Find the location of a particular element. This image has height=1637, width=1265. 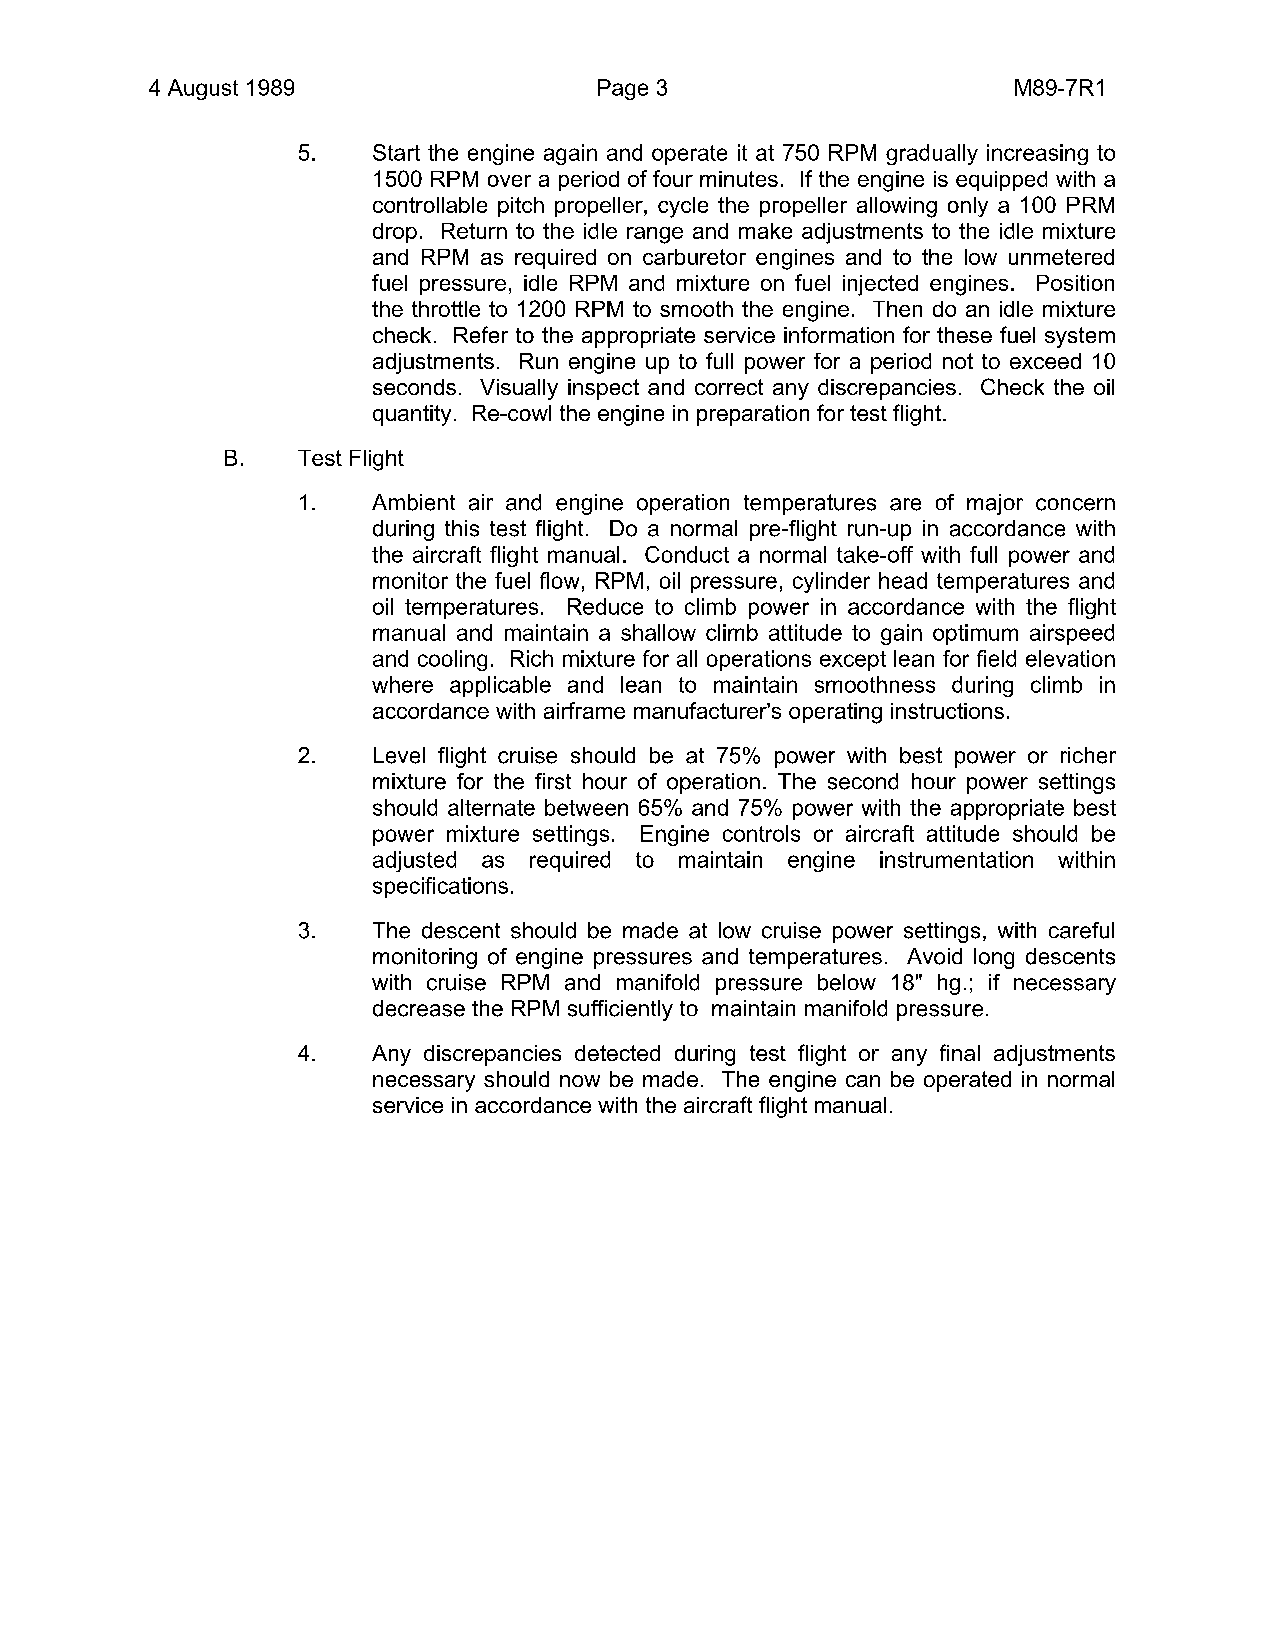

decrease is located at coordinates (419, 1008).
